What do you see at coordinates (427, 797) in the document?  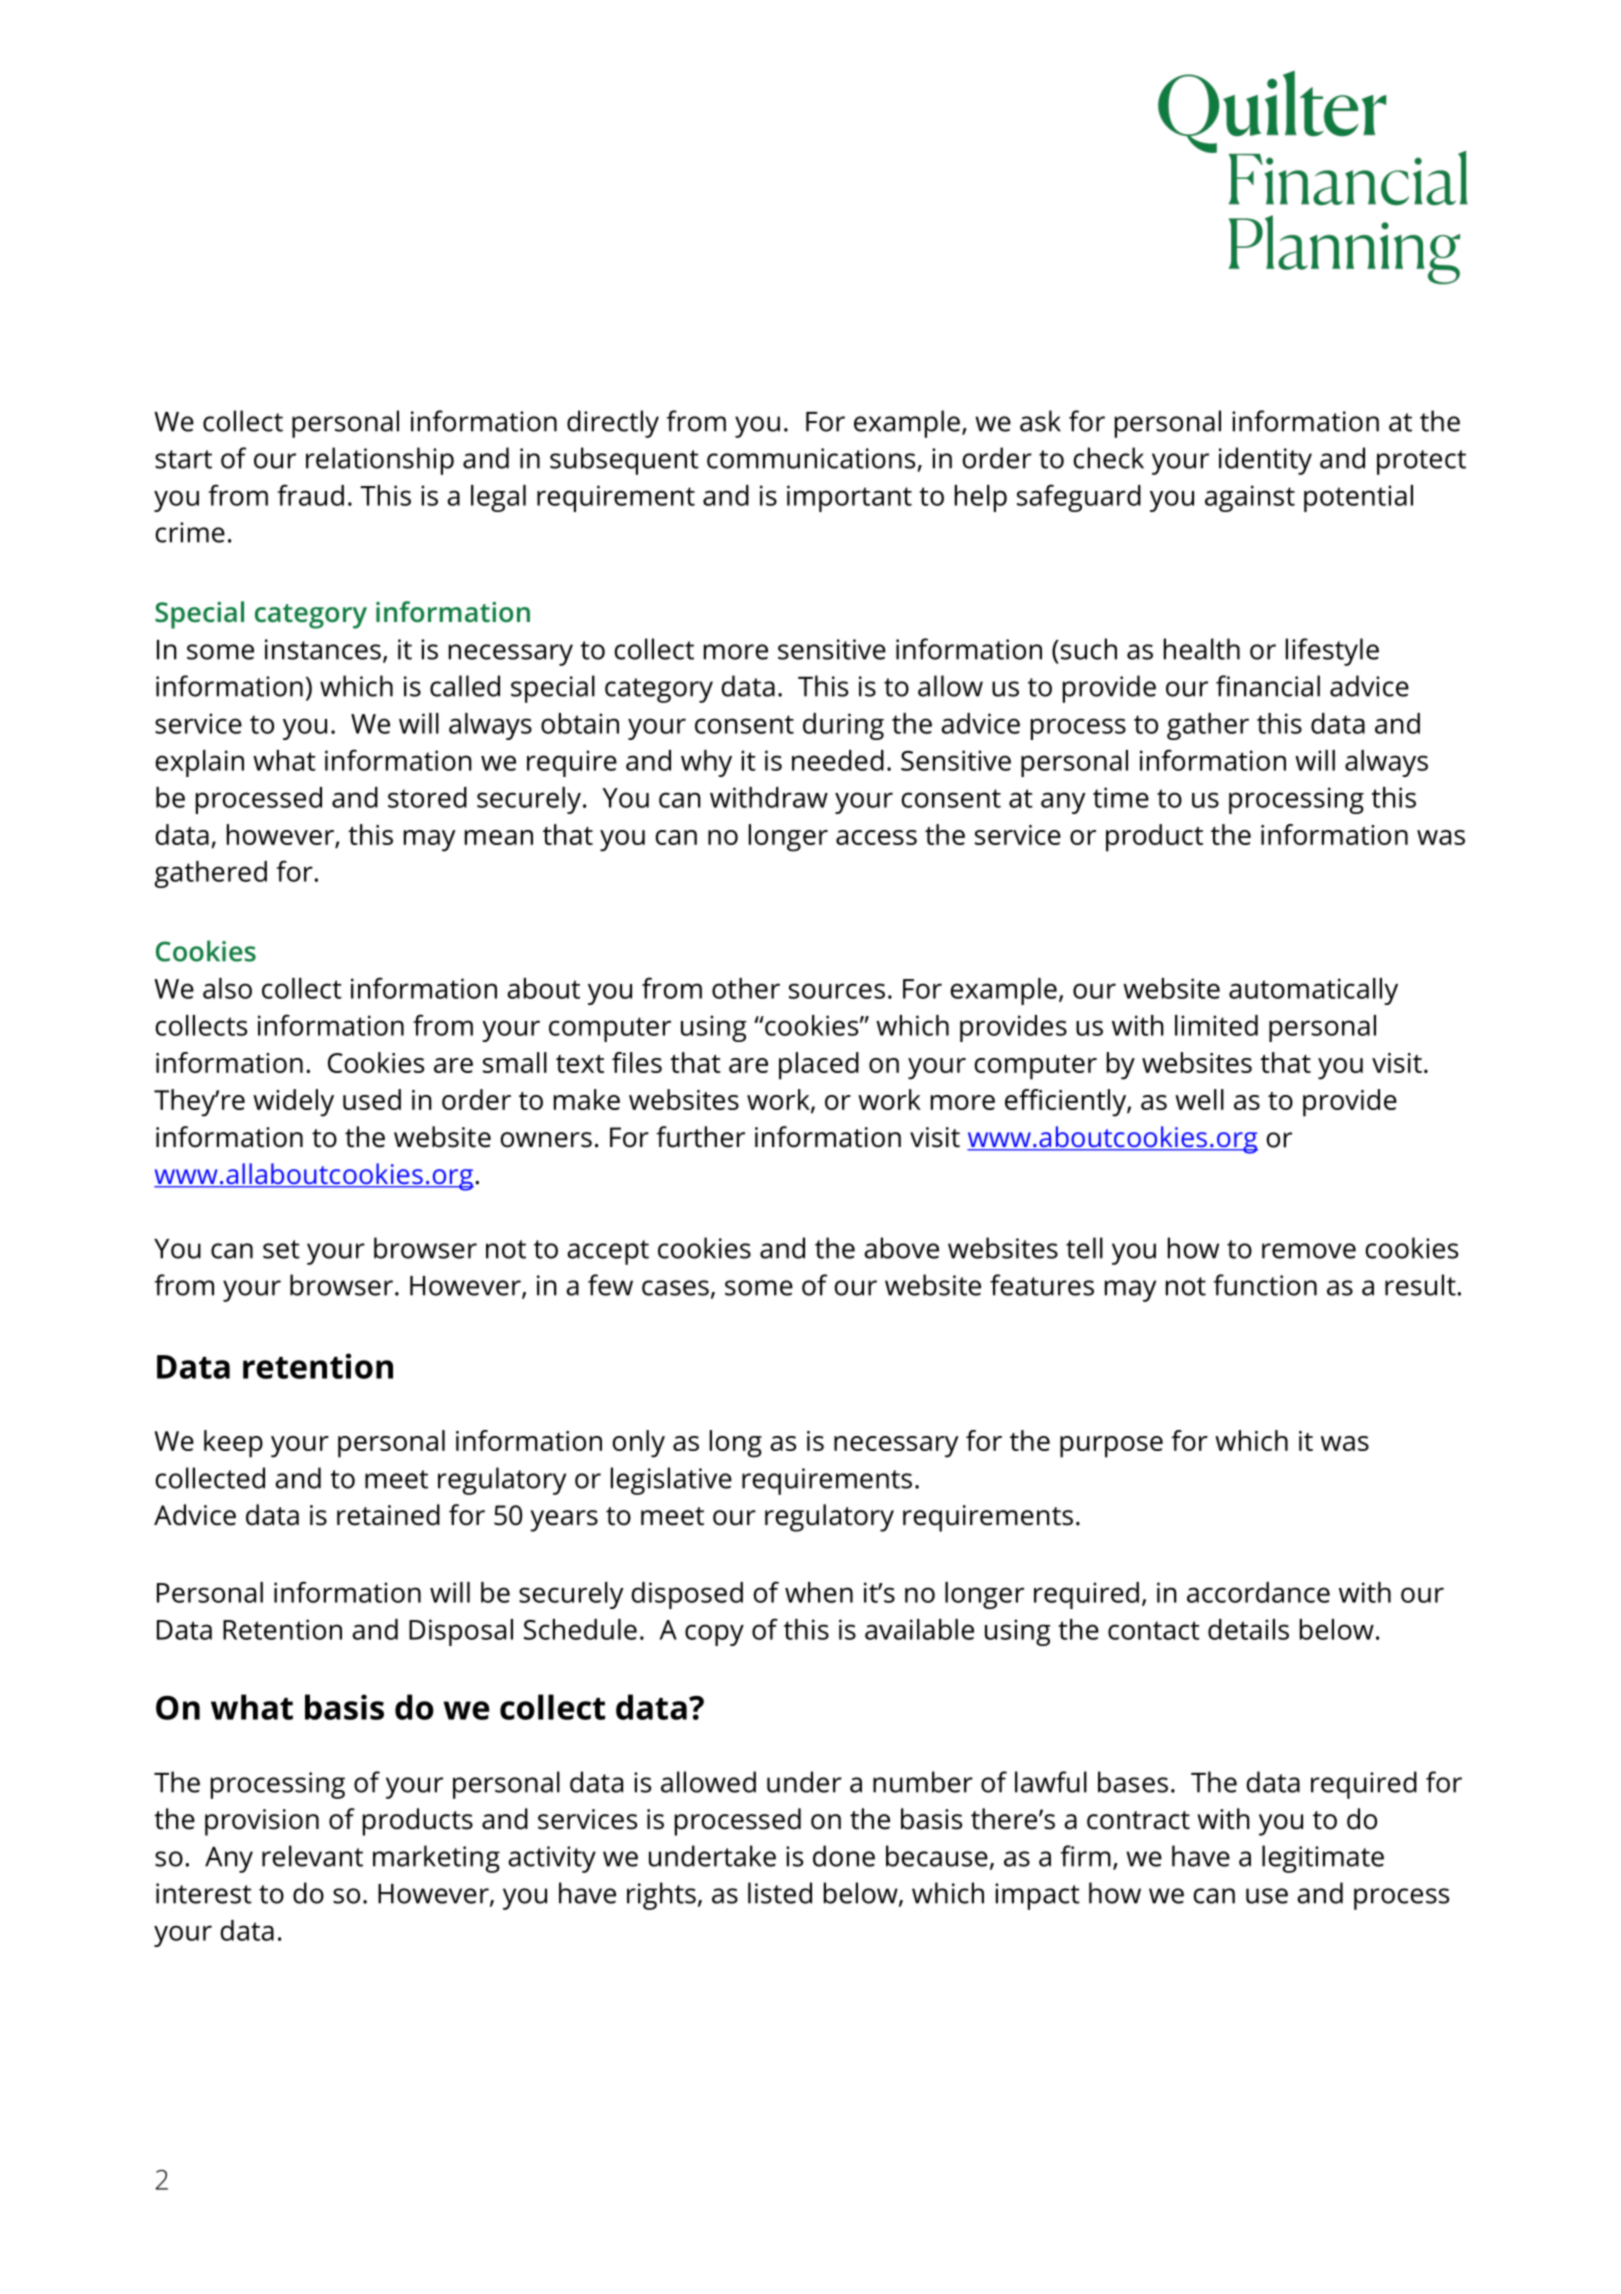 I see `stored` at bounding box center [427, 797].
